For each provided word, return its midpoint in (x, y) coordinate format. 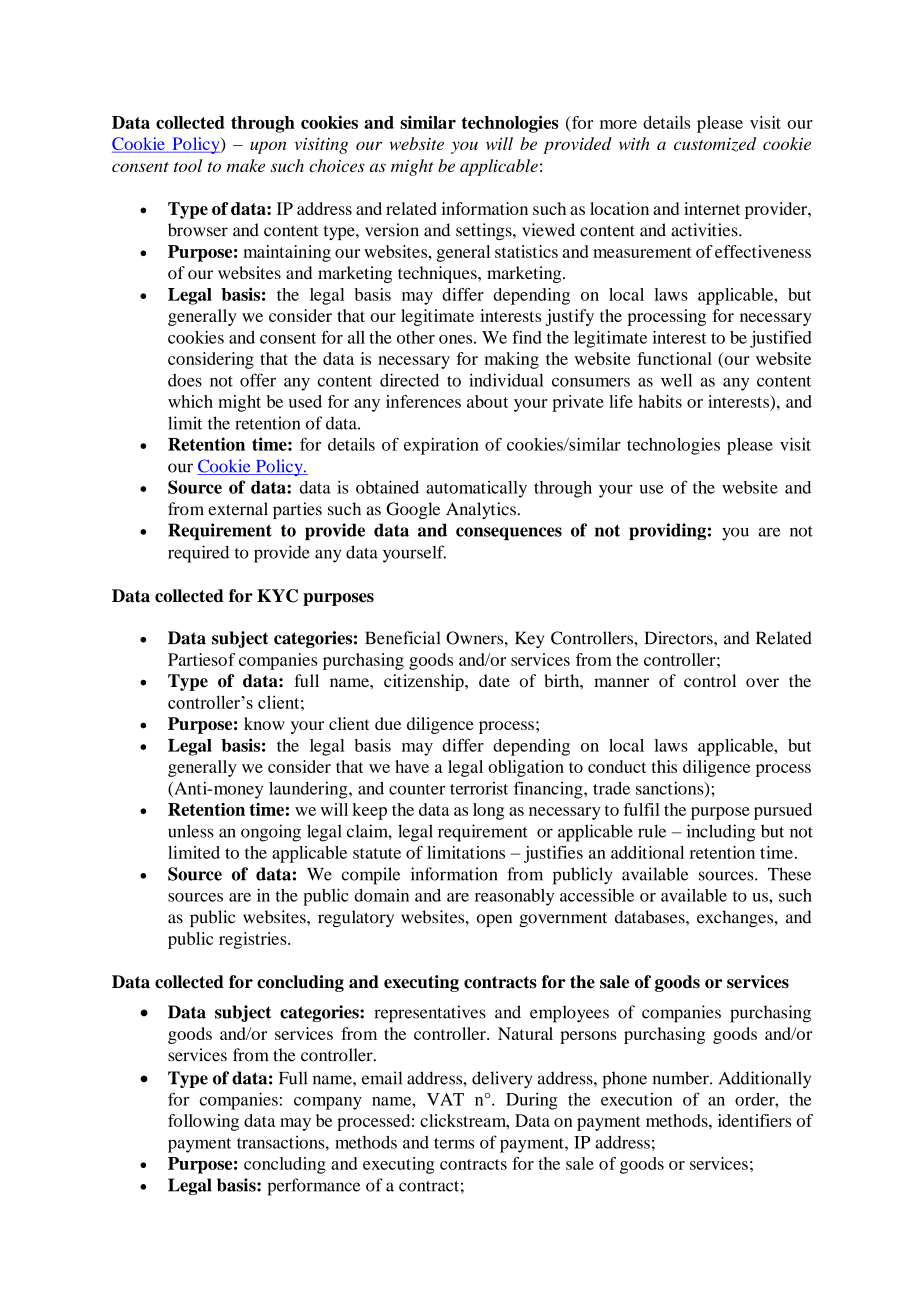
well (676, 380)
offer (258, 380)
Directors (680, 638)
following (203, 1122)
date (494, 680)
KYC (277, 596)
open (494, 920)
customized (715, 144)
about (487, 401)
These (789, 874)
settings (485, 231)
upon (268, 147)
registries (254, 940)
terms (454, 1143)
